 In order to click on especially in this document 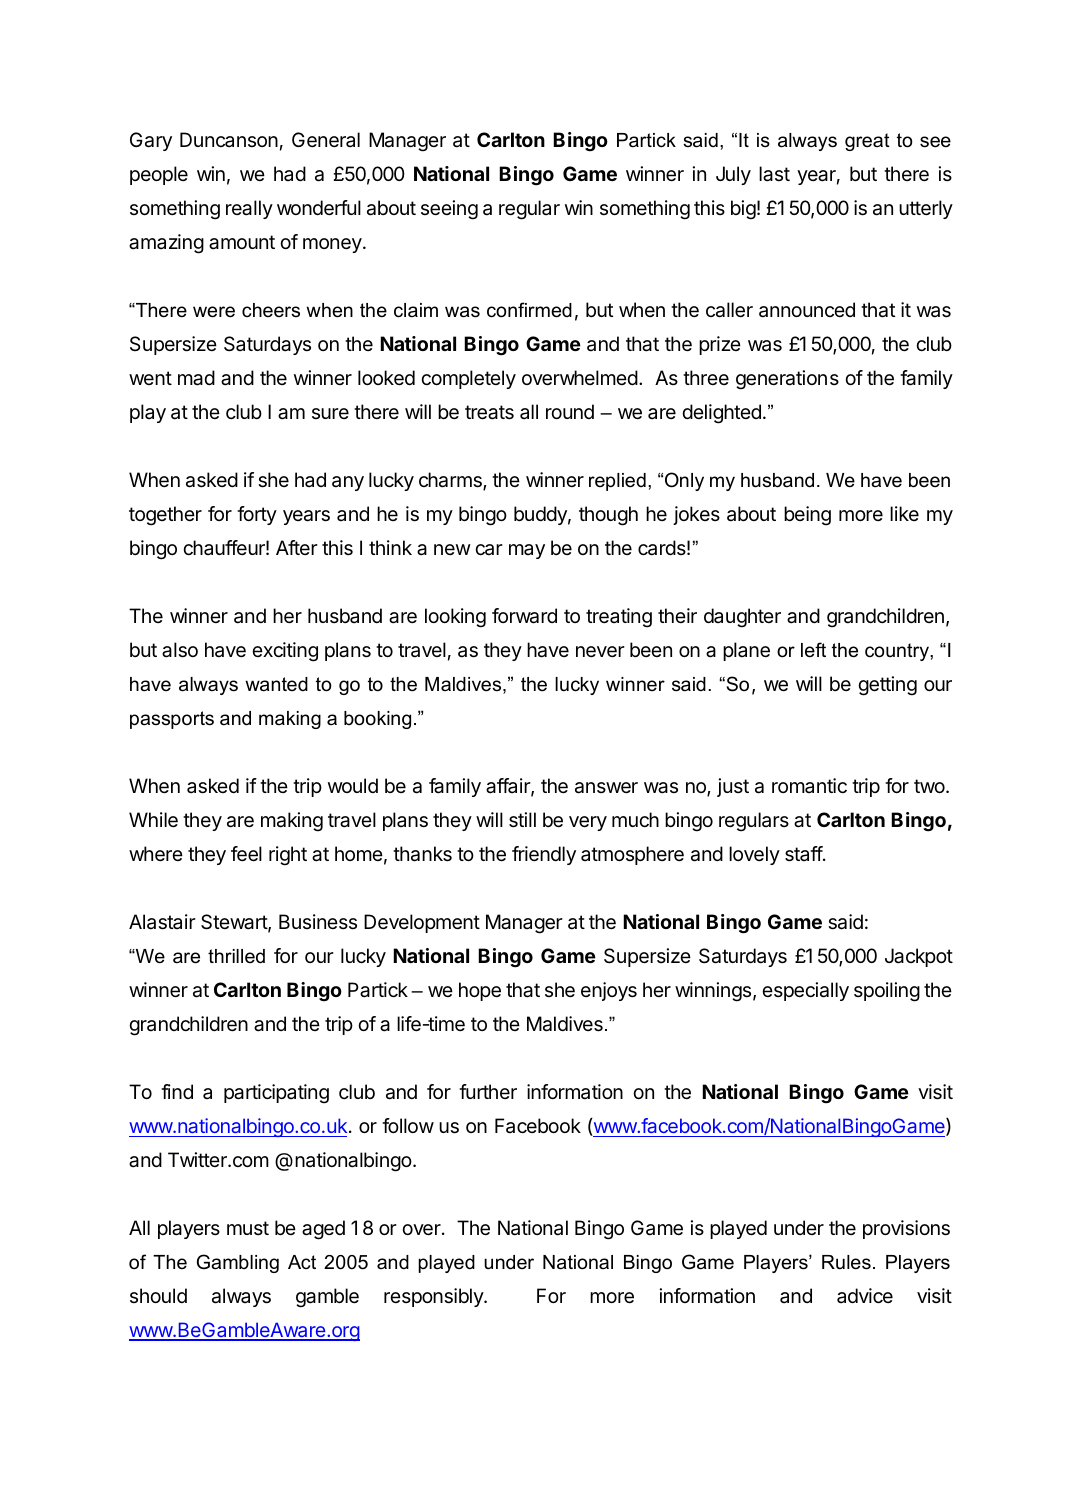, I will do `click(805, 991)`.
